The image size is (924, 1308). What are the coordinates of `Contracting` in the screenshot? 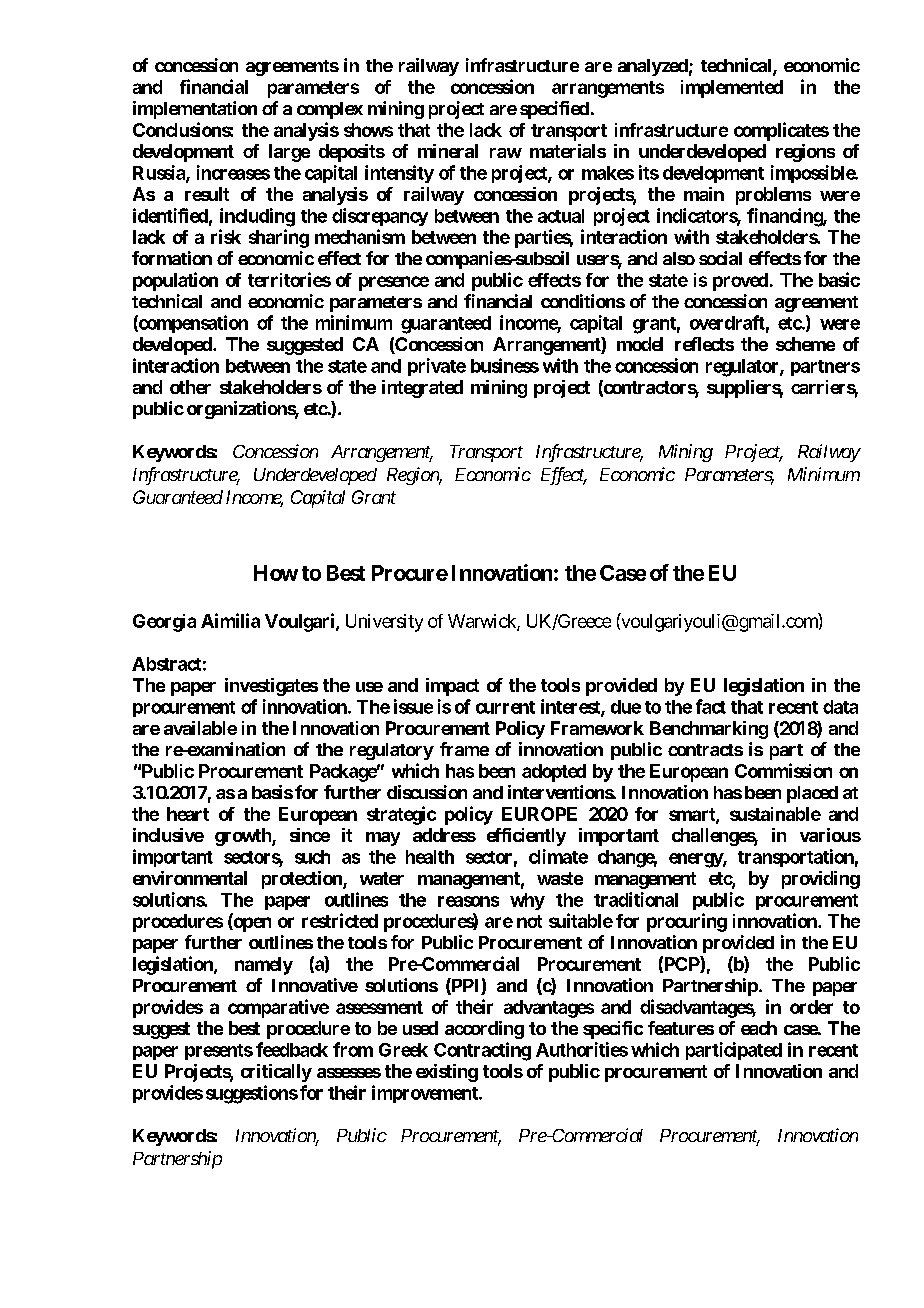 It's located at (482, 1051).
